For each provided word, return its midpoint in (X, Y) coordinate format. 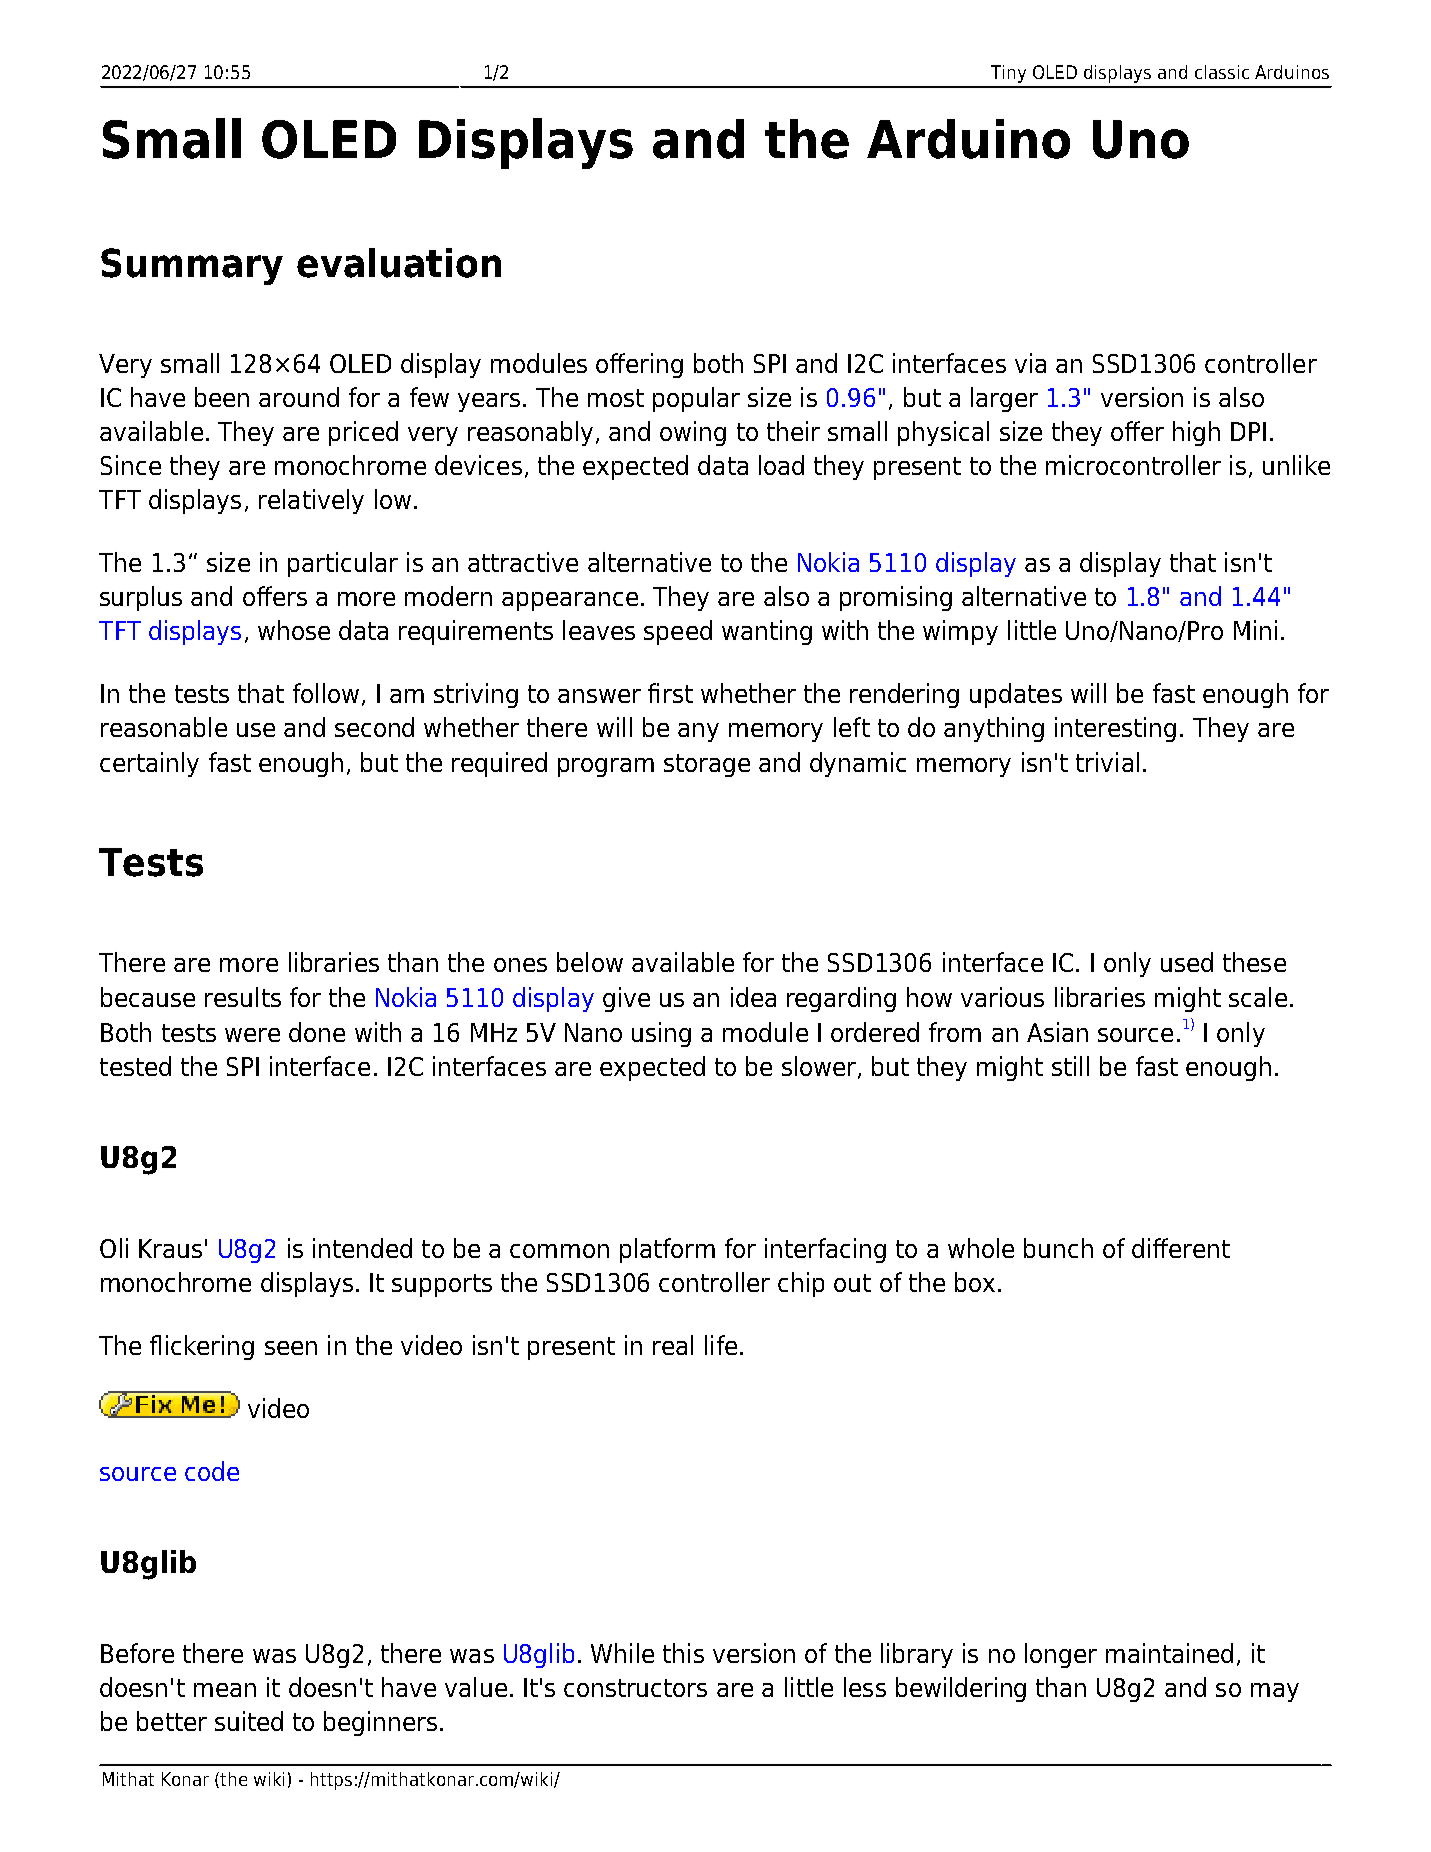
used (1187, 962)
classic (1222, 72)
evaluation (399, 263)
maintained (1169, 1653)
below (590, 962)
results (243, 997)
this (683, 1653)
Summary (192, 266)
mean (225, 1690)
